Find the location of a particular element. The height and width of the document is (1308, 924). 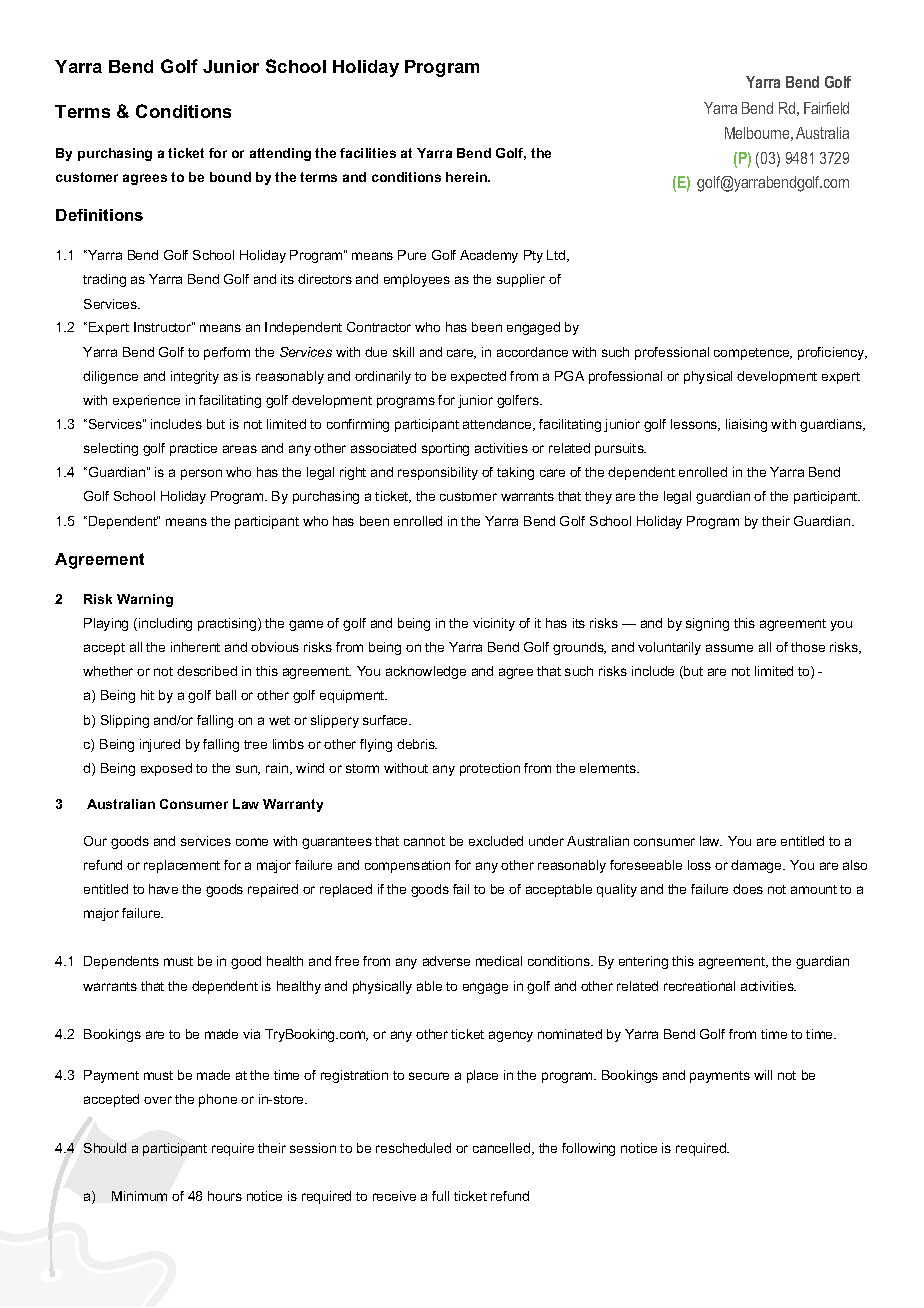

recreational is located at coordinates (699, 986).
